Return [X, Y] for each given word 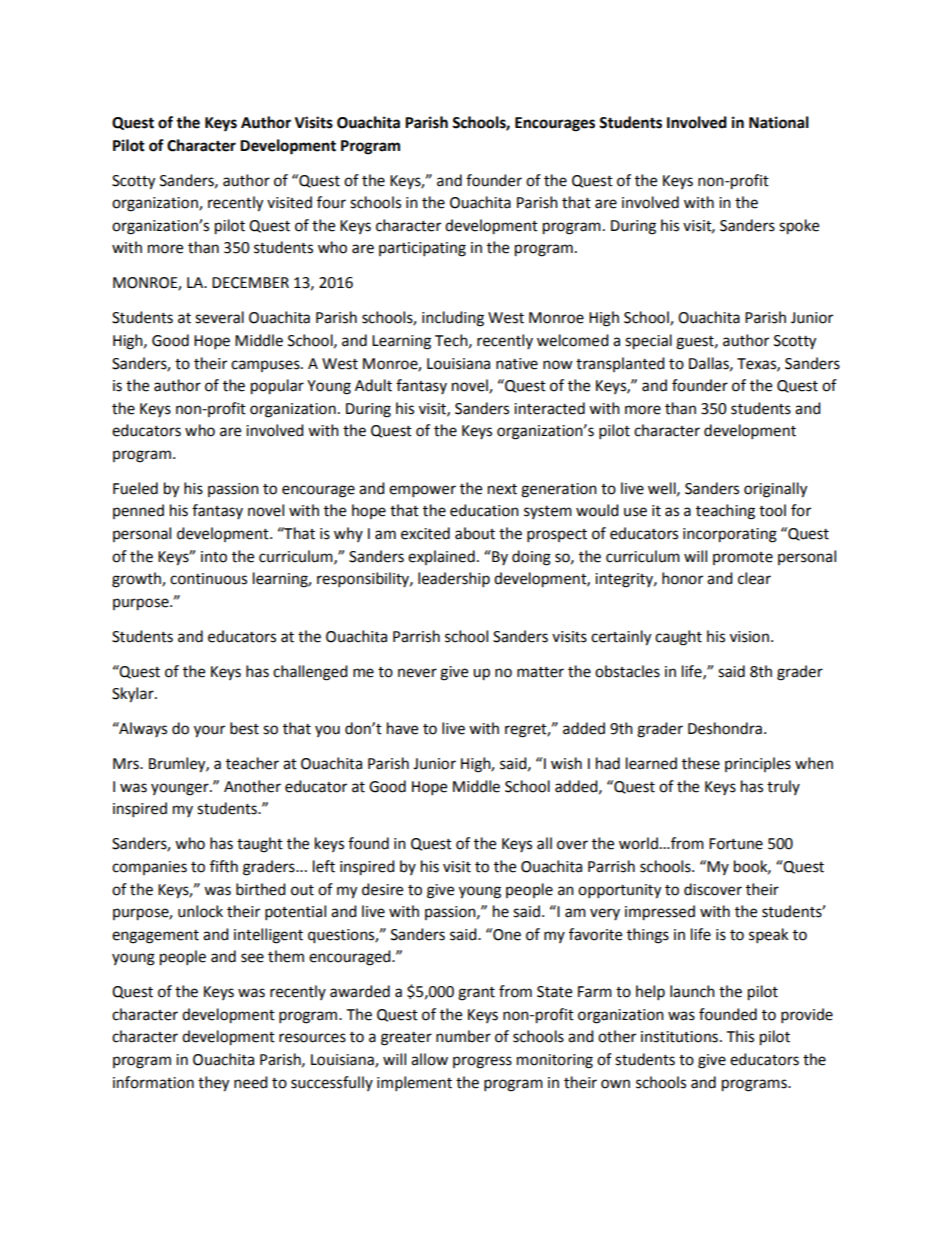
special [648, 342]
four [331, 202]
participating [422, 249]
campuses [266, 366]
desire [382, 889]
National [779, 122]
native [517, 364]
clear [754, 578]
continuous [208, 579]
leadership [454, 580]
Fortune [736, 844]
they [213, 1084]
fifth [224, 866]
